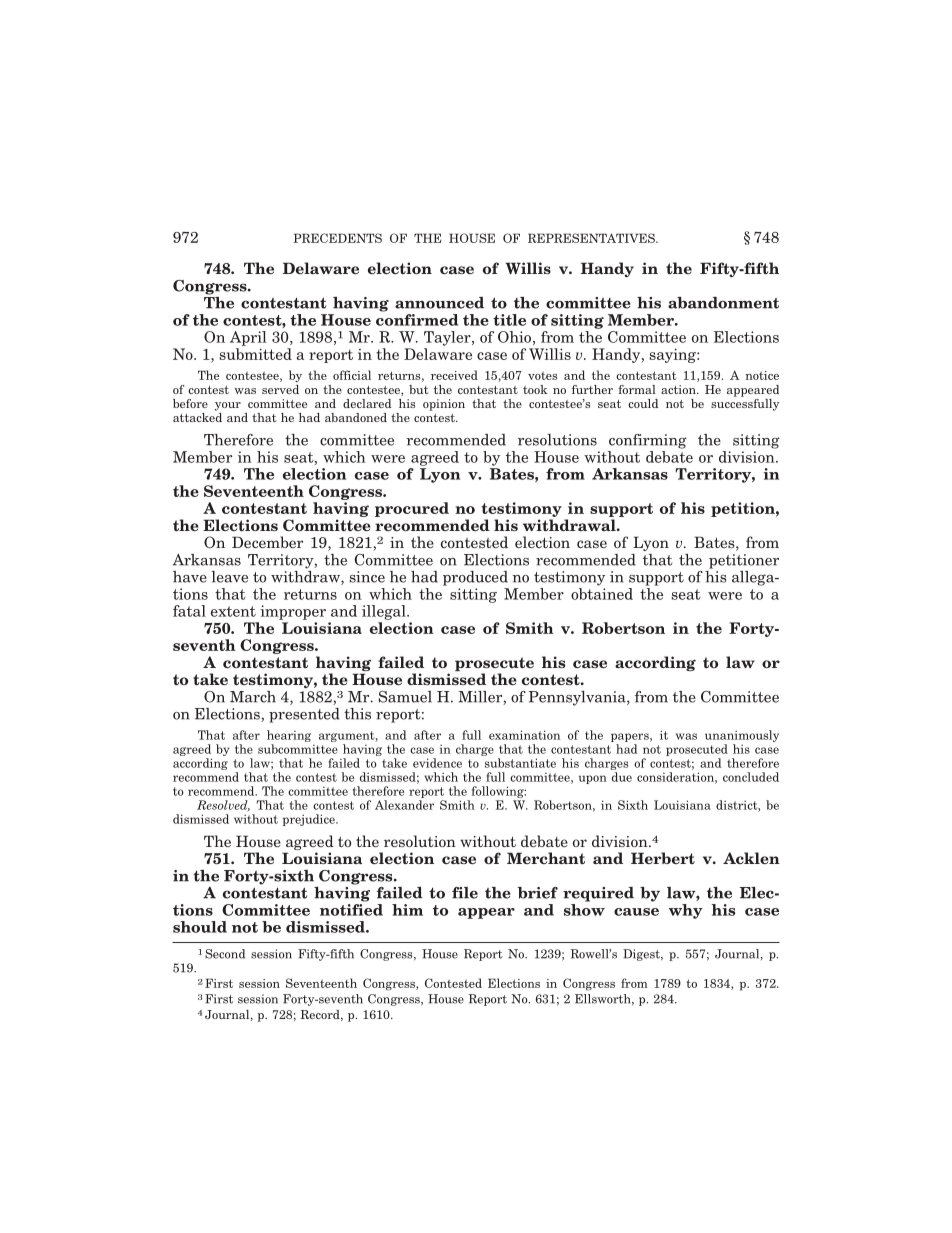 The width and height of the screenshot is (952, 1233). Describe the element at coordinates (475, 578) in the screenshot. I see `produced` at that location.
